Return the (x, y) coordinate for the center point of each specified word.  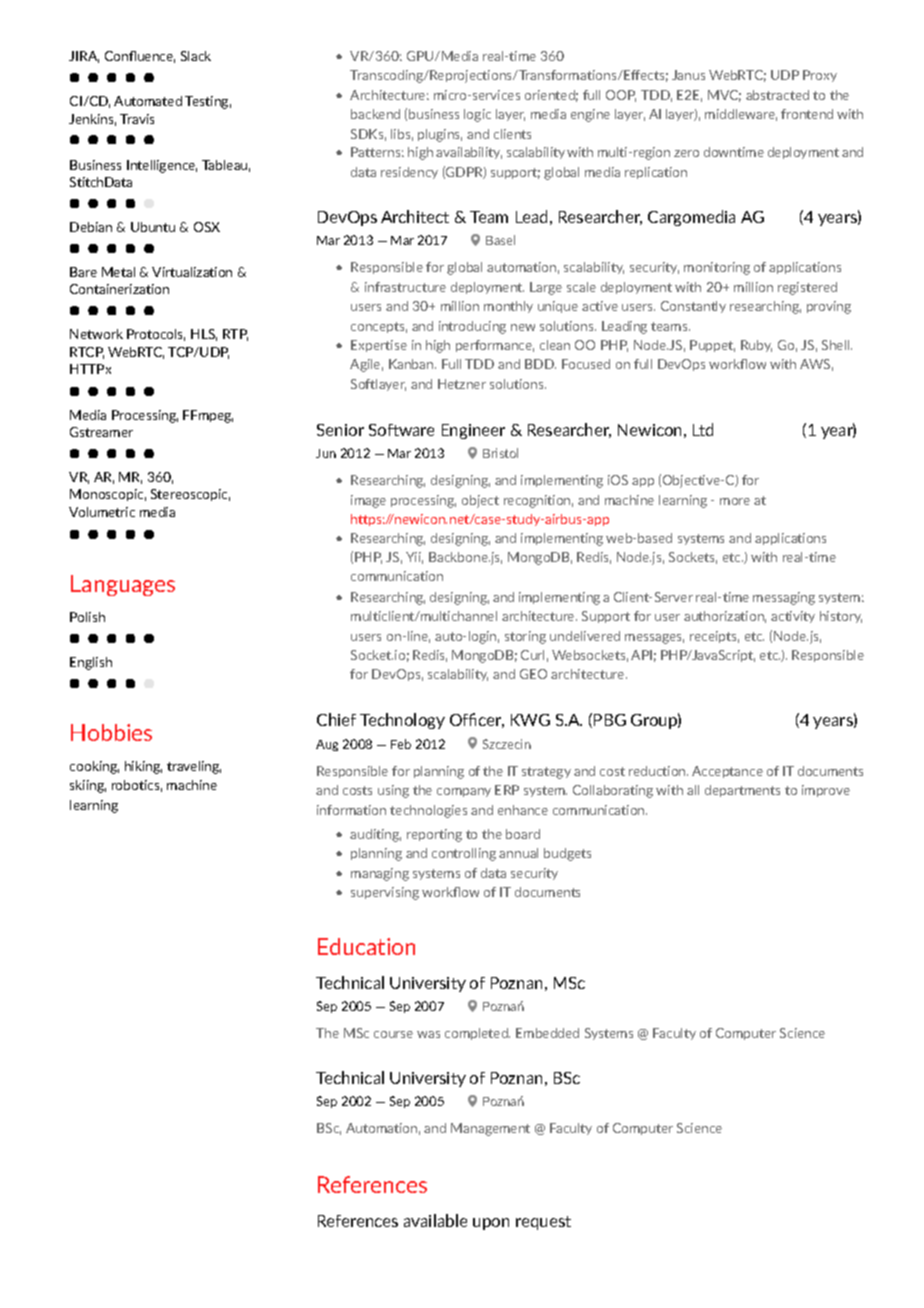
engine (590, 115)
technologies (428, 811)
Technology (402, 721)
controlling (464, 854)
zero (686, 153)
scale (581, 287)
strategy (546, 773)
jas (428, 1034)
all (693, 790)
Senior (340, 430)
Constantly (693, 307)
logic (477, 115)
